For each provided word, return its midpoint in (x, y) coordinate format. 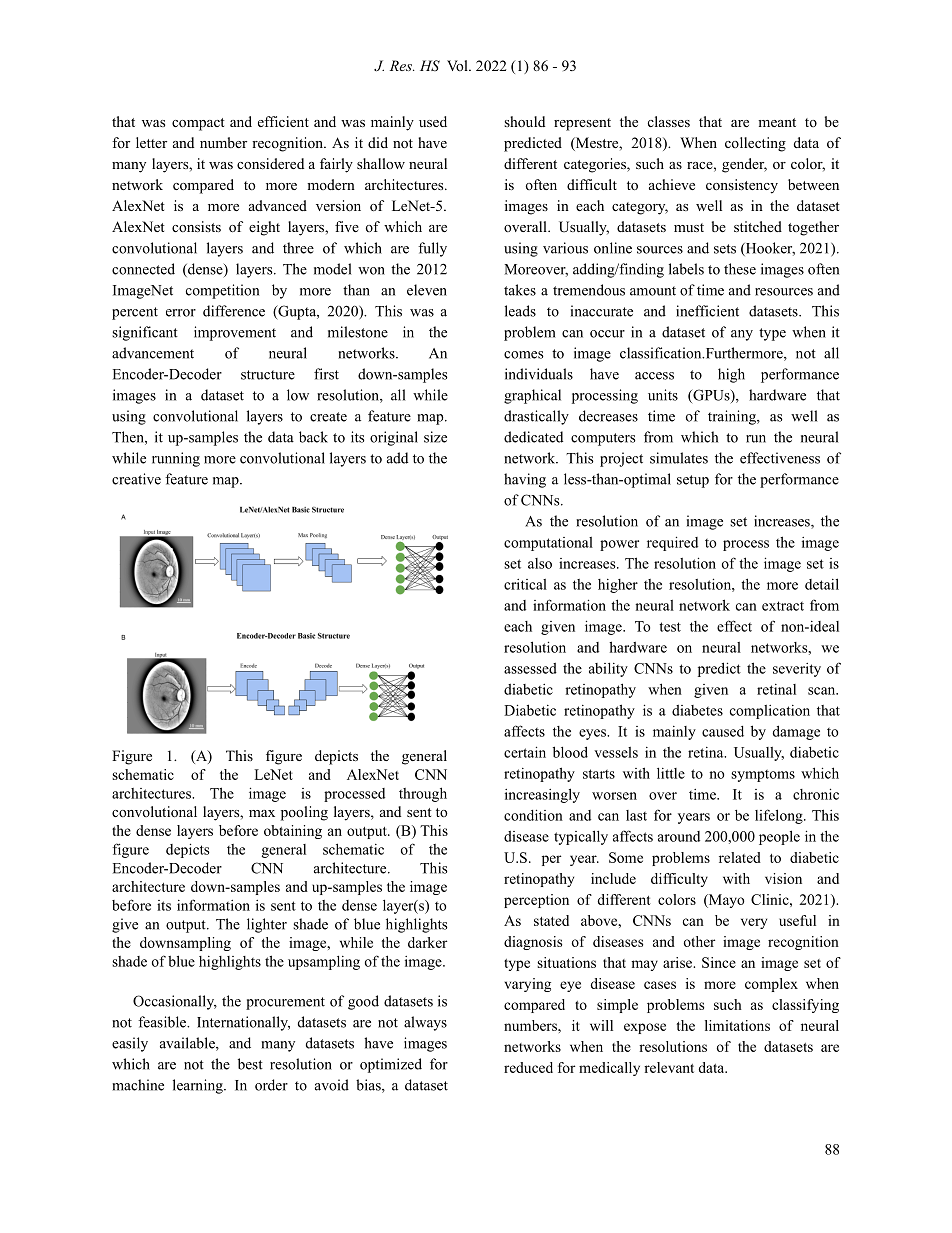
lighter (267, 925)
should (524, 121)
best (250, 1064)
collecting (755, 144)
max (262, 813)
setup (693, 481)
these (740, 269)
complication (770, 712)
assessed (530, 668)
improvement (235, 333)
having (525, 480)
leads (520, 311)
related (740, 857)
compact (198, 124)
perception (536, 901)
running (176, 459)
